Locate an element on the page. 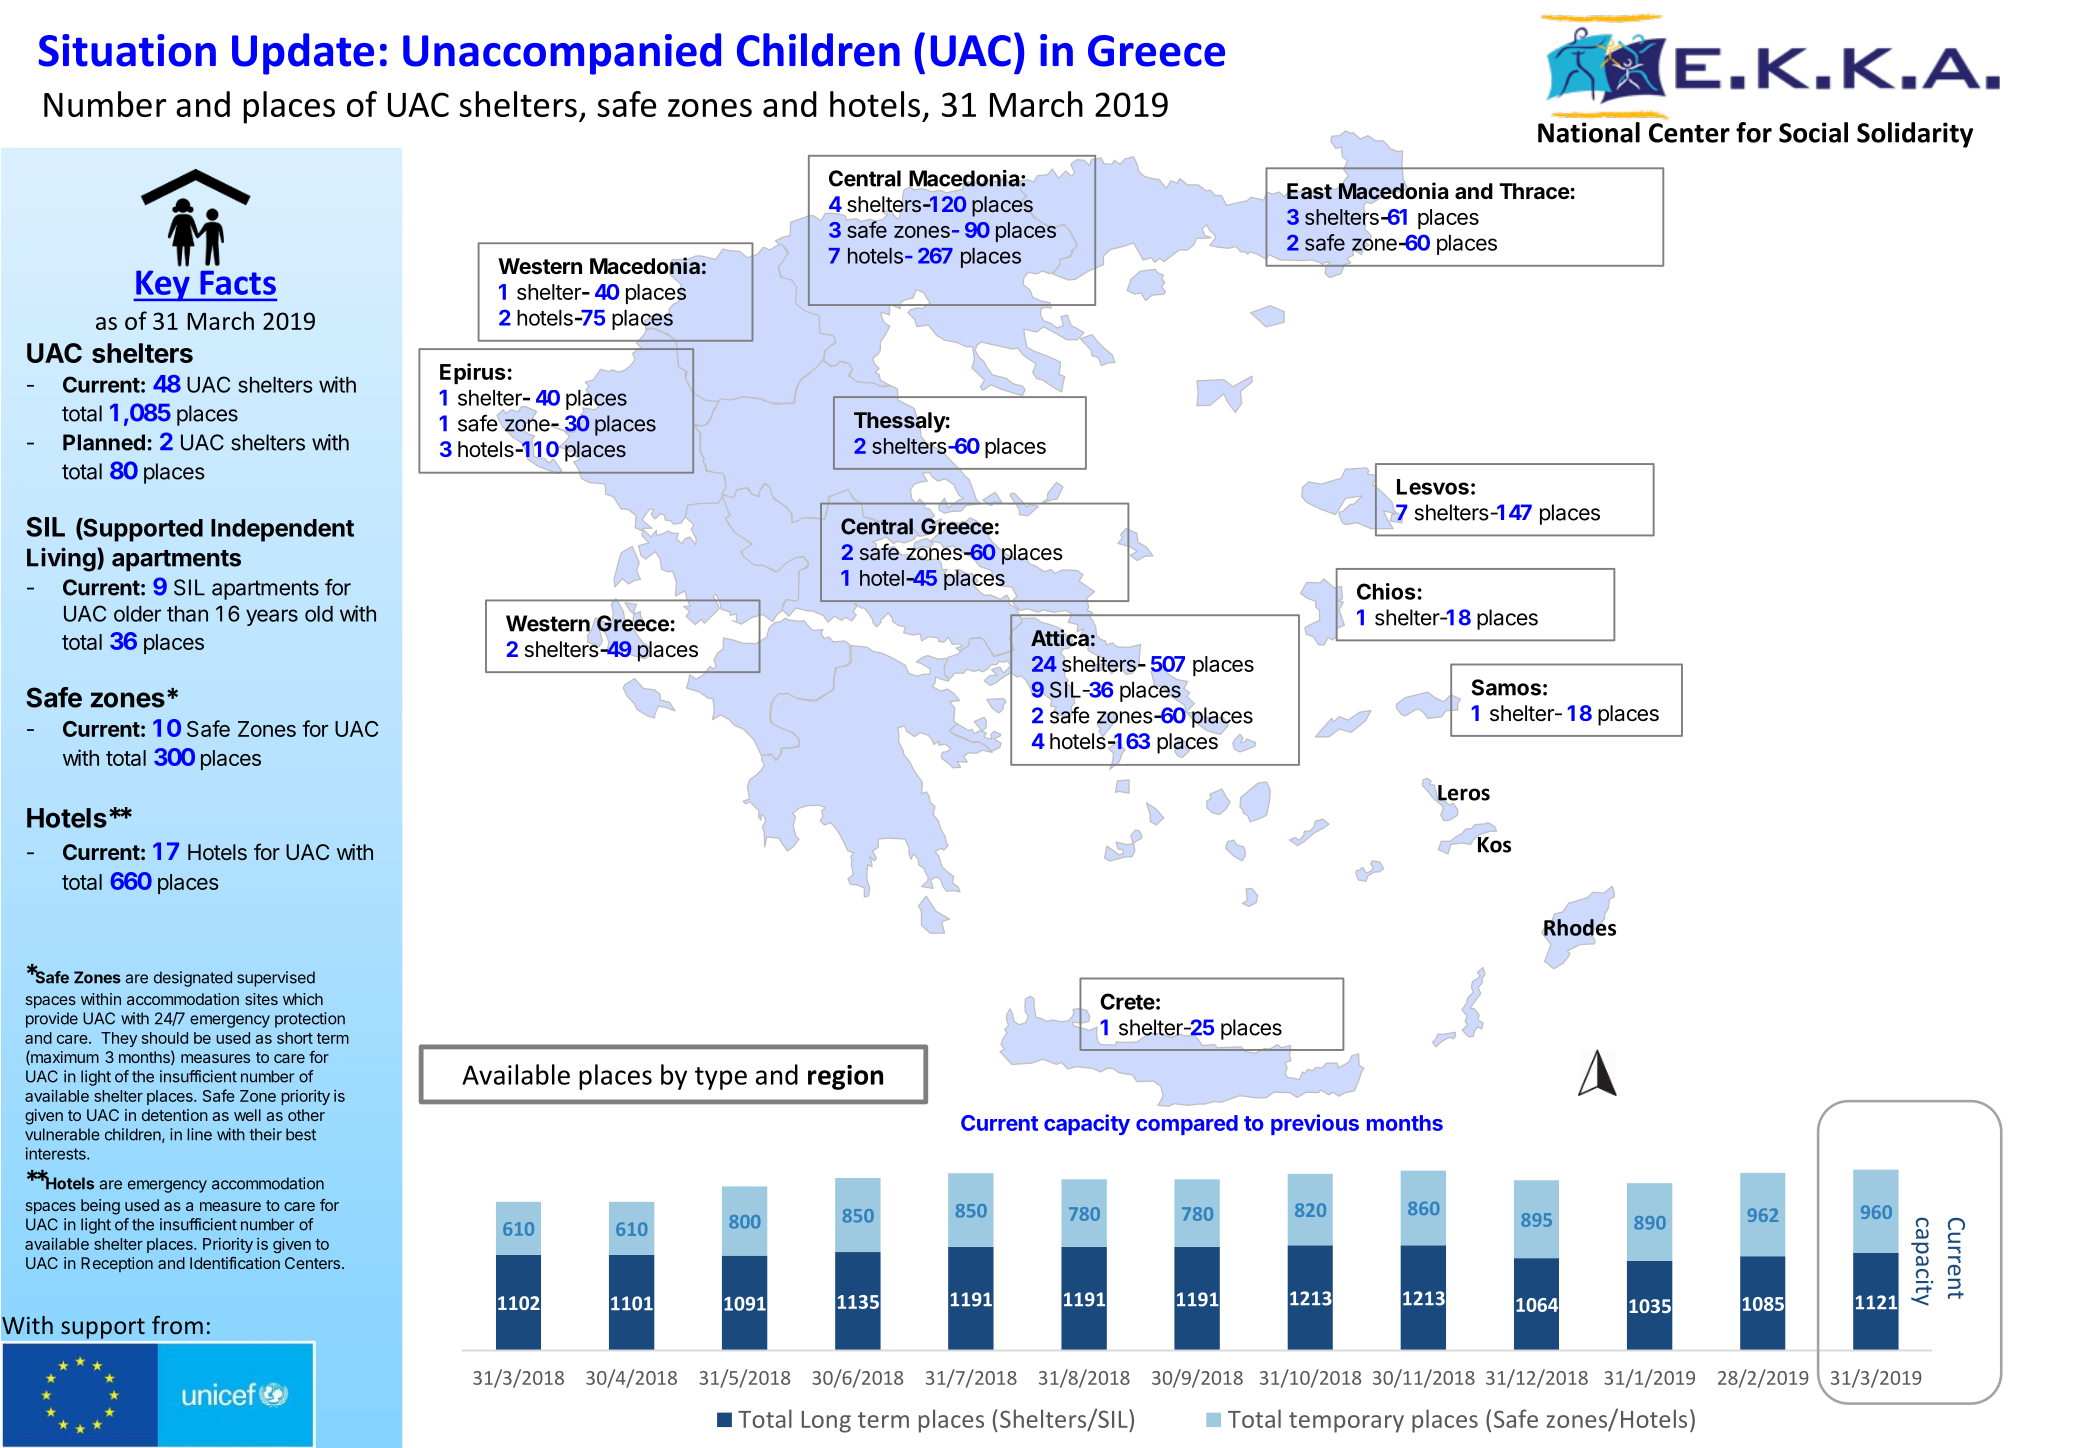 The width and height of the document is (2092, 1448). Facts is located at coordinates (238, 283).
